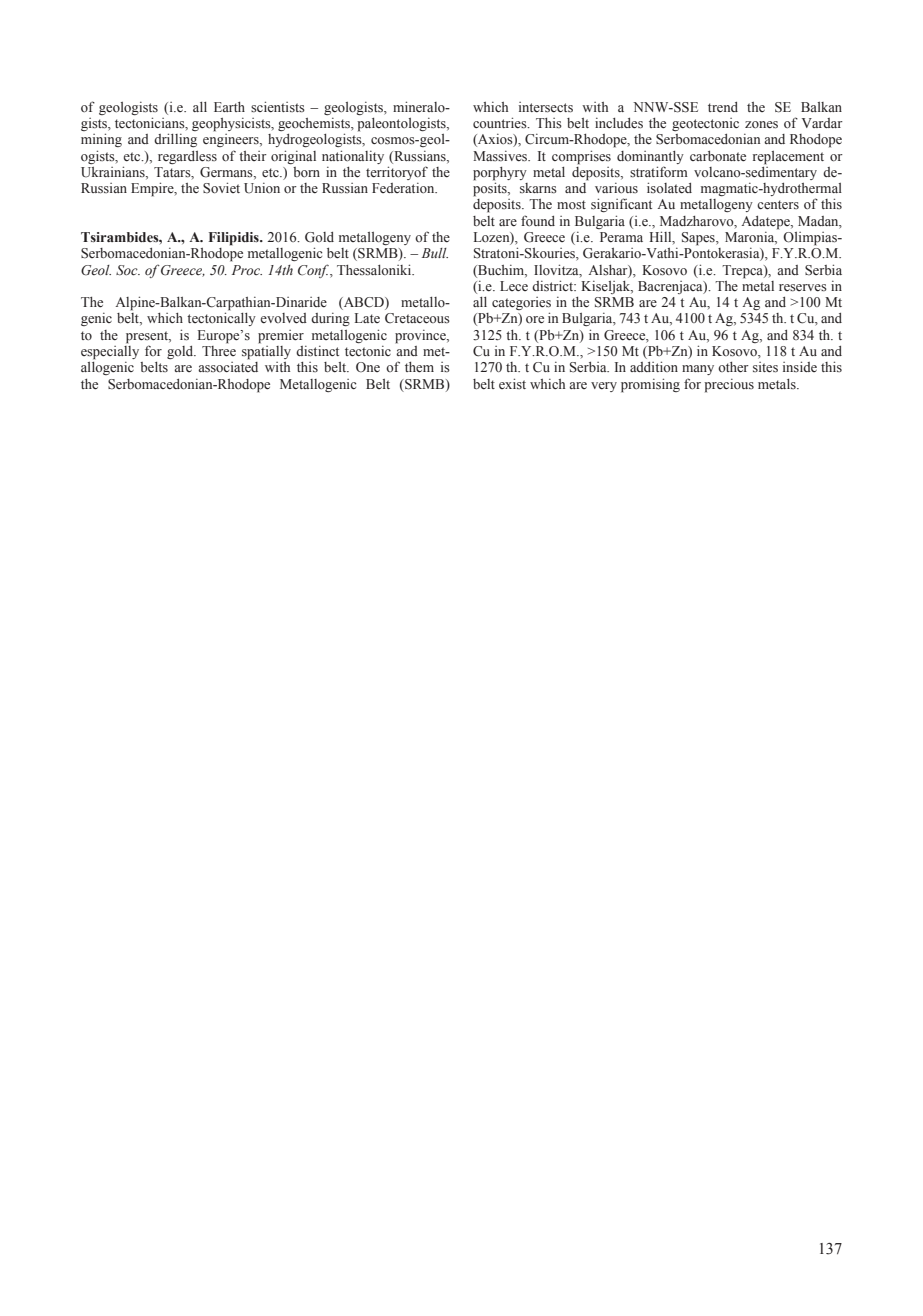 Image resolution: width=923 pixels, height=1316 pixels. What do you see at coordinates (283, 318) in the image?
I see `evolved` at bounding box center [283, 318].
